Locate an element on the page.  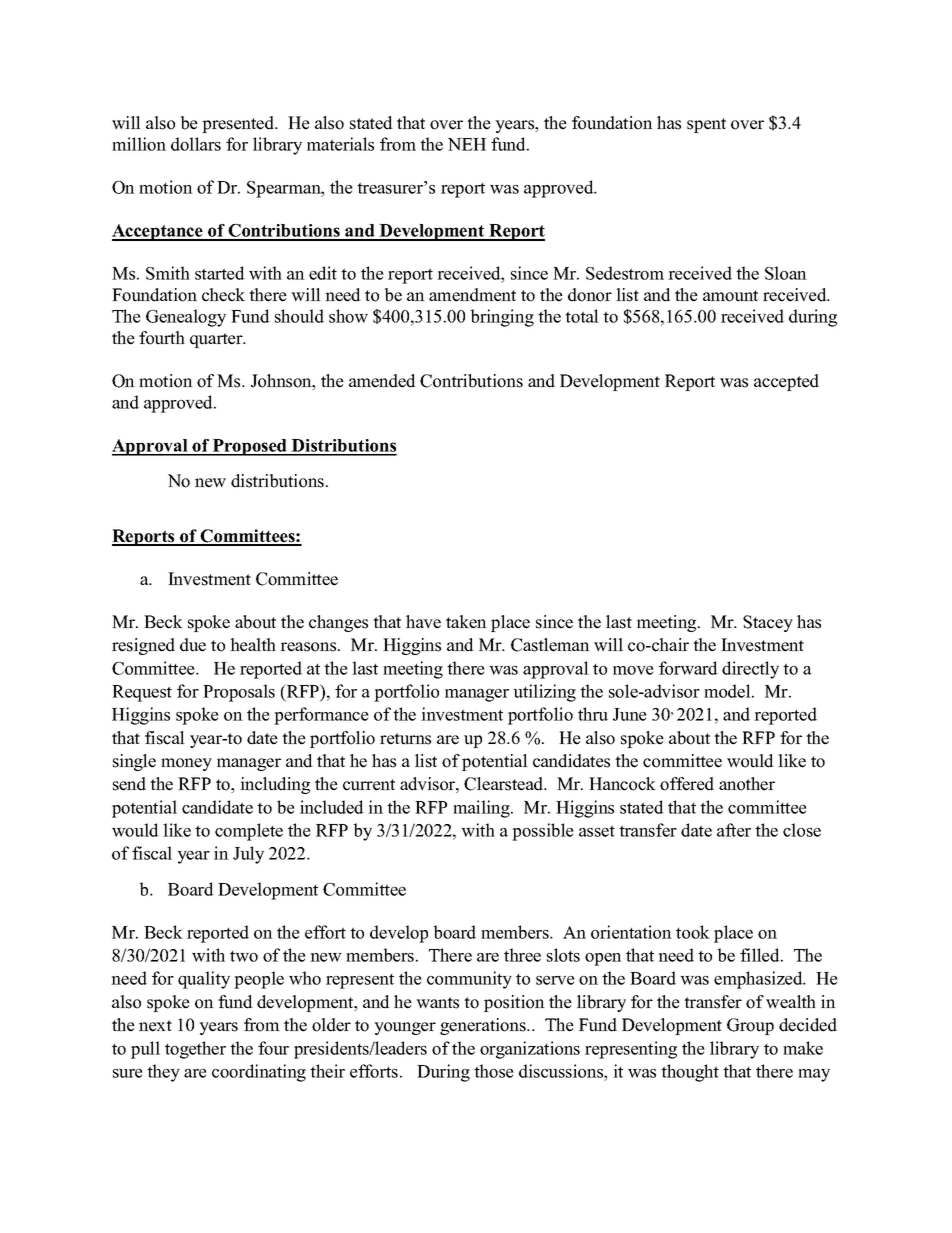
spent is located at coordinates (706, 125).
